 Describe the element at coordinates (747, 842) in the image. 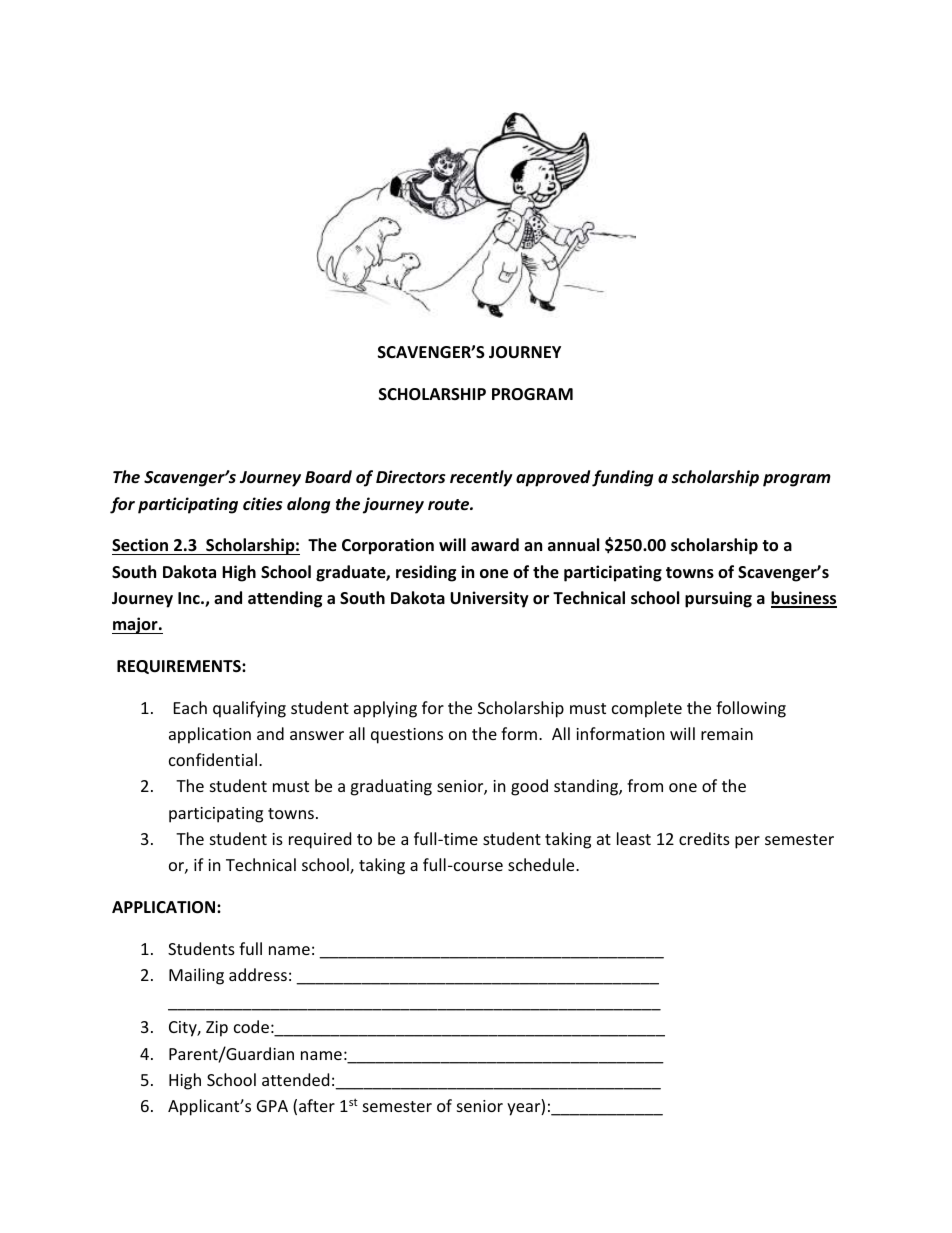

I see `per` at that location.
